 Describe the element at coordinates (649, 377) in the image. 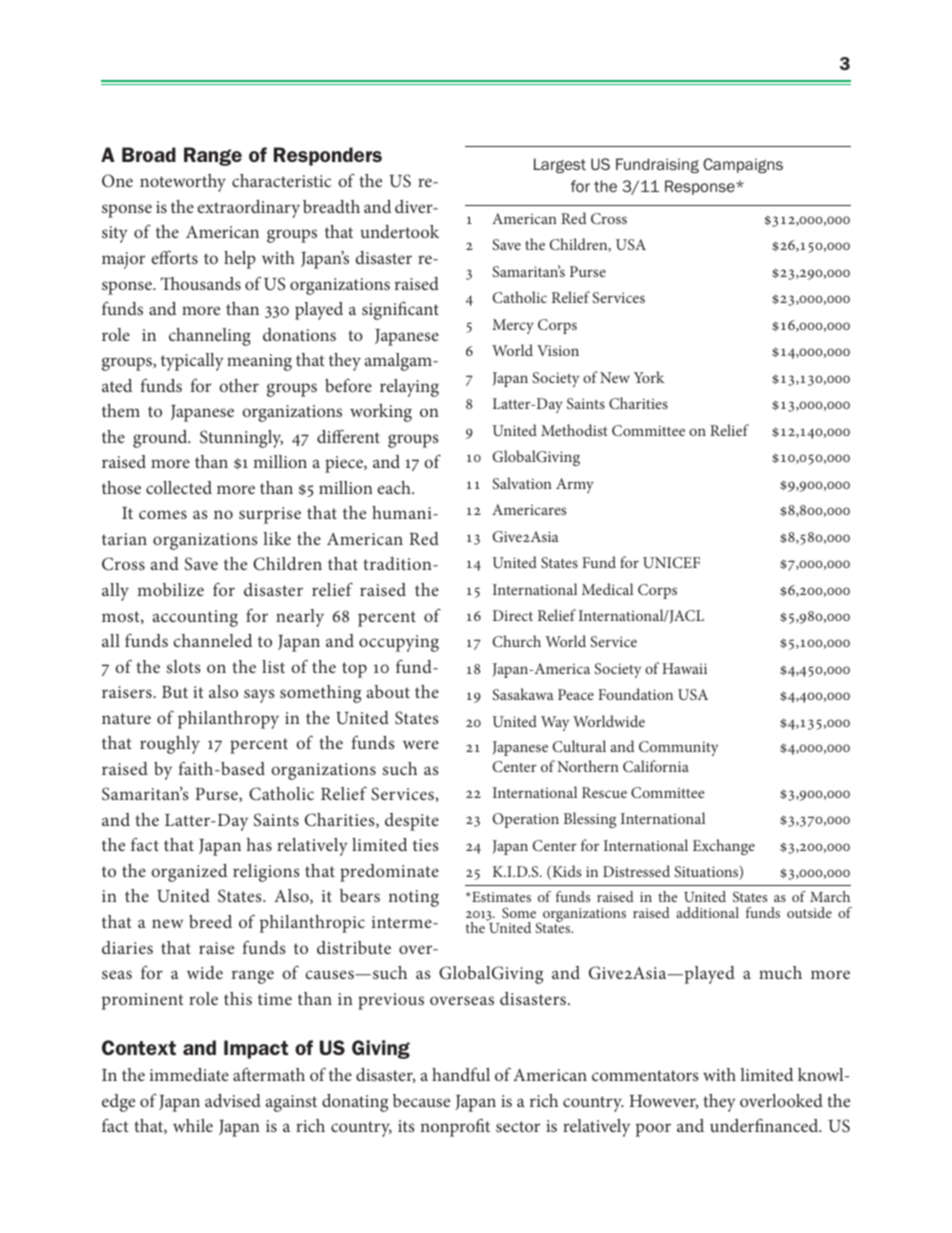

I see `York` at that location.
